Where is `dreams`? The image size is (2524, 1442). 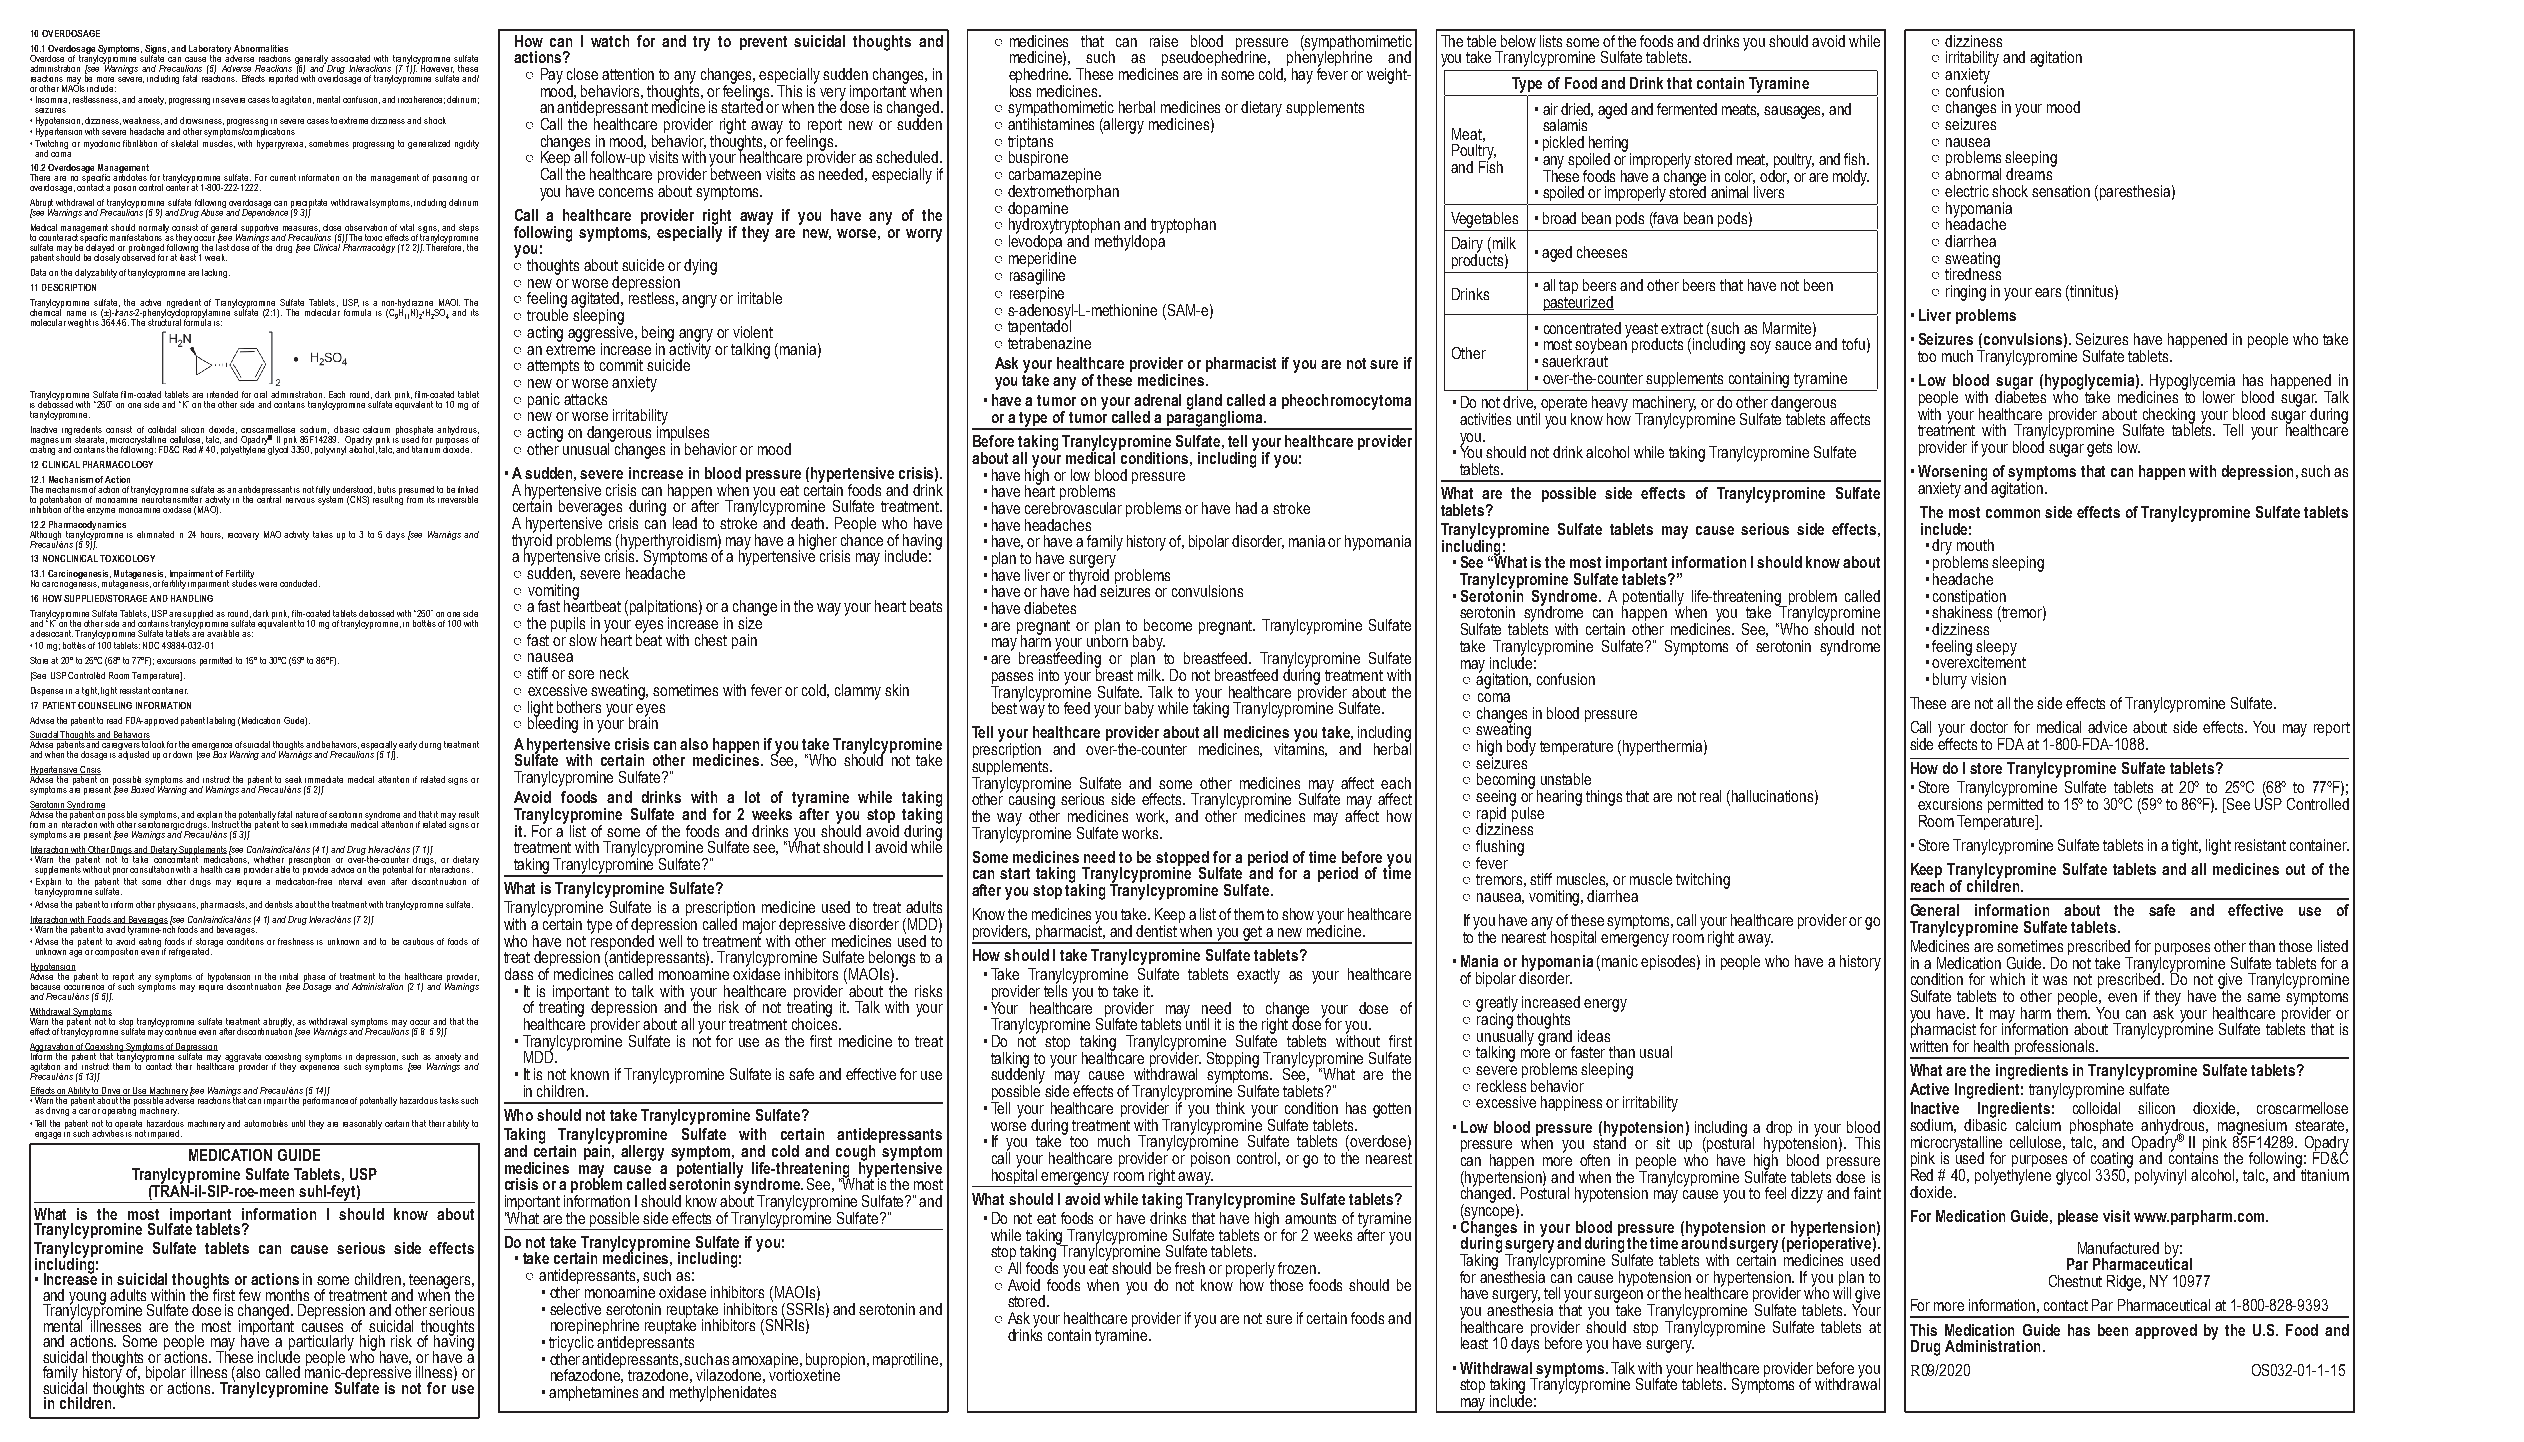
dreams is located at coordinates (2030, 173).
